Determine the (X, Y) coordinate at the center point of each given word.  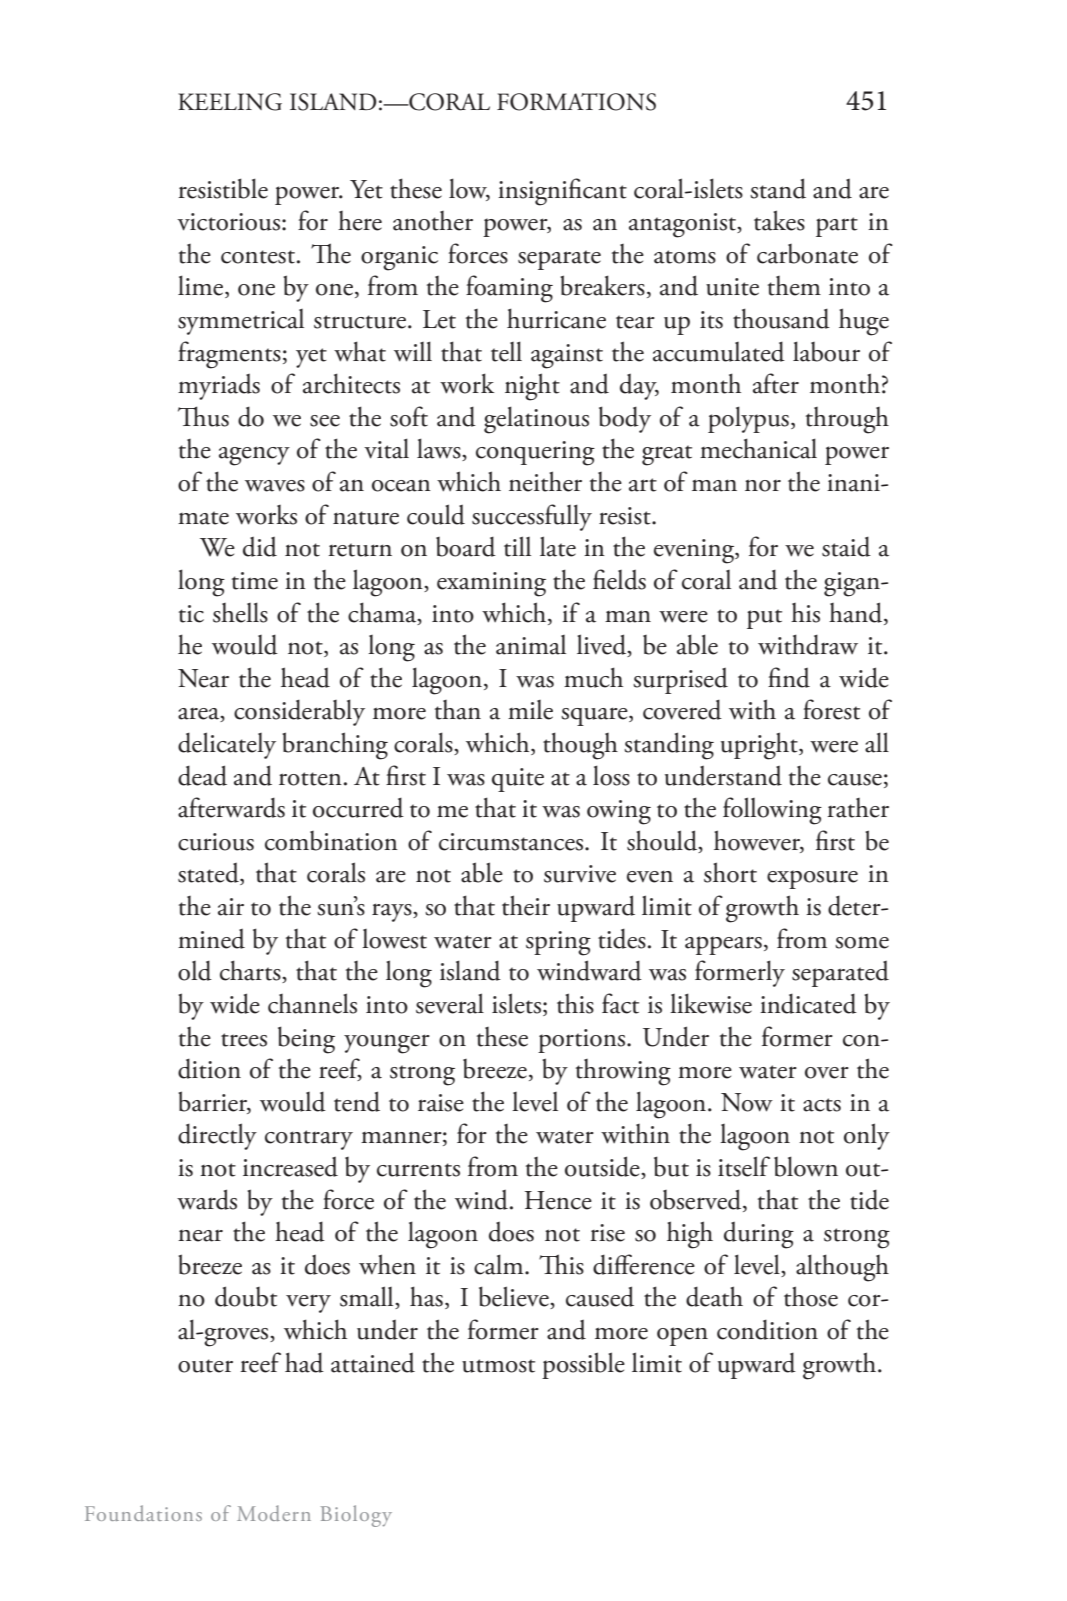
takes (779, 220)
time (255, 581)
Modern (274, 1513)
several (450, 1003)
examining (491, 584)
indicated (808, 1003)
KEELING (230, 102)
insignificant (562, 192)
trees (244, 1040)
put (764, 619)
